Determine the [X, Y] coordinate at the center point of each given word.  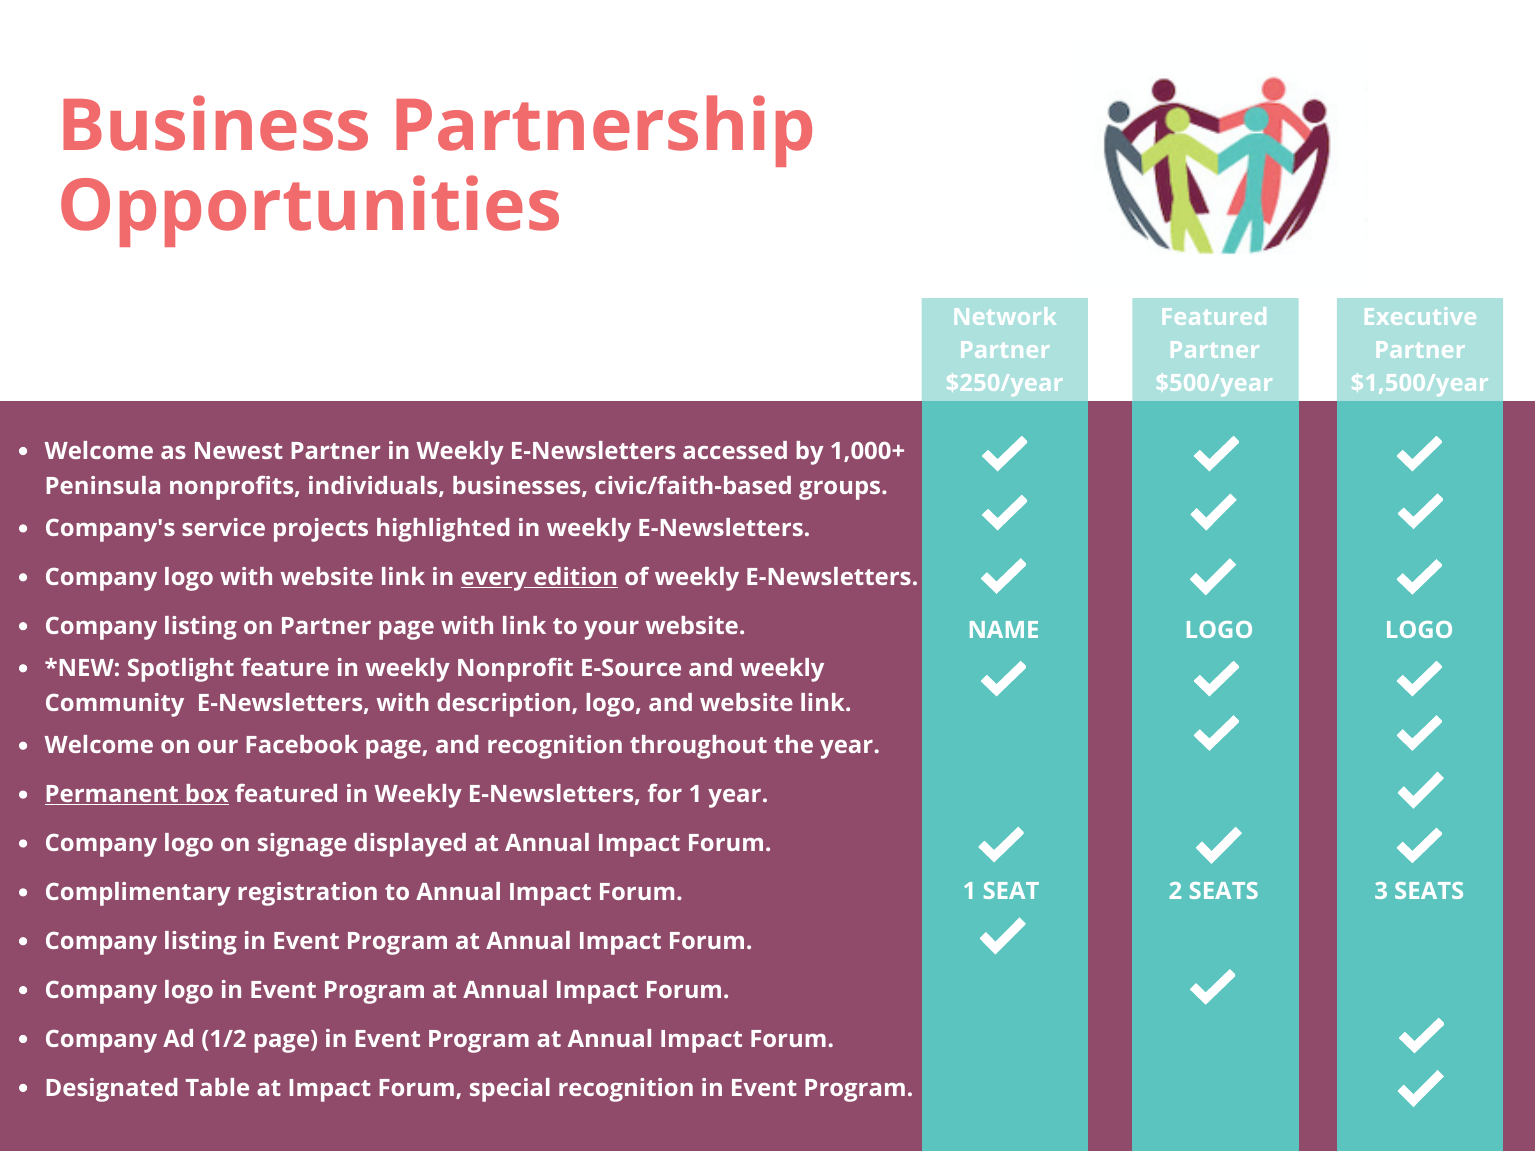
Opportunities [310, 211]
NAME [1004, 629]
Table [217, 1087]
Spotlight [181, 670]
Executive [1420, 316]
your [611, 630]
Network [1005, 316]
